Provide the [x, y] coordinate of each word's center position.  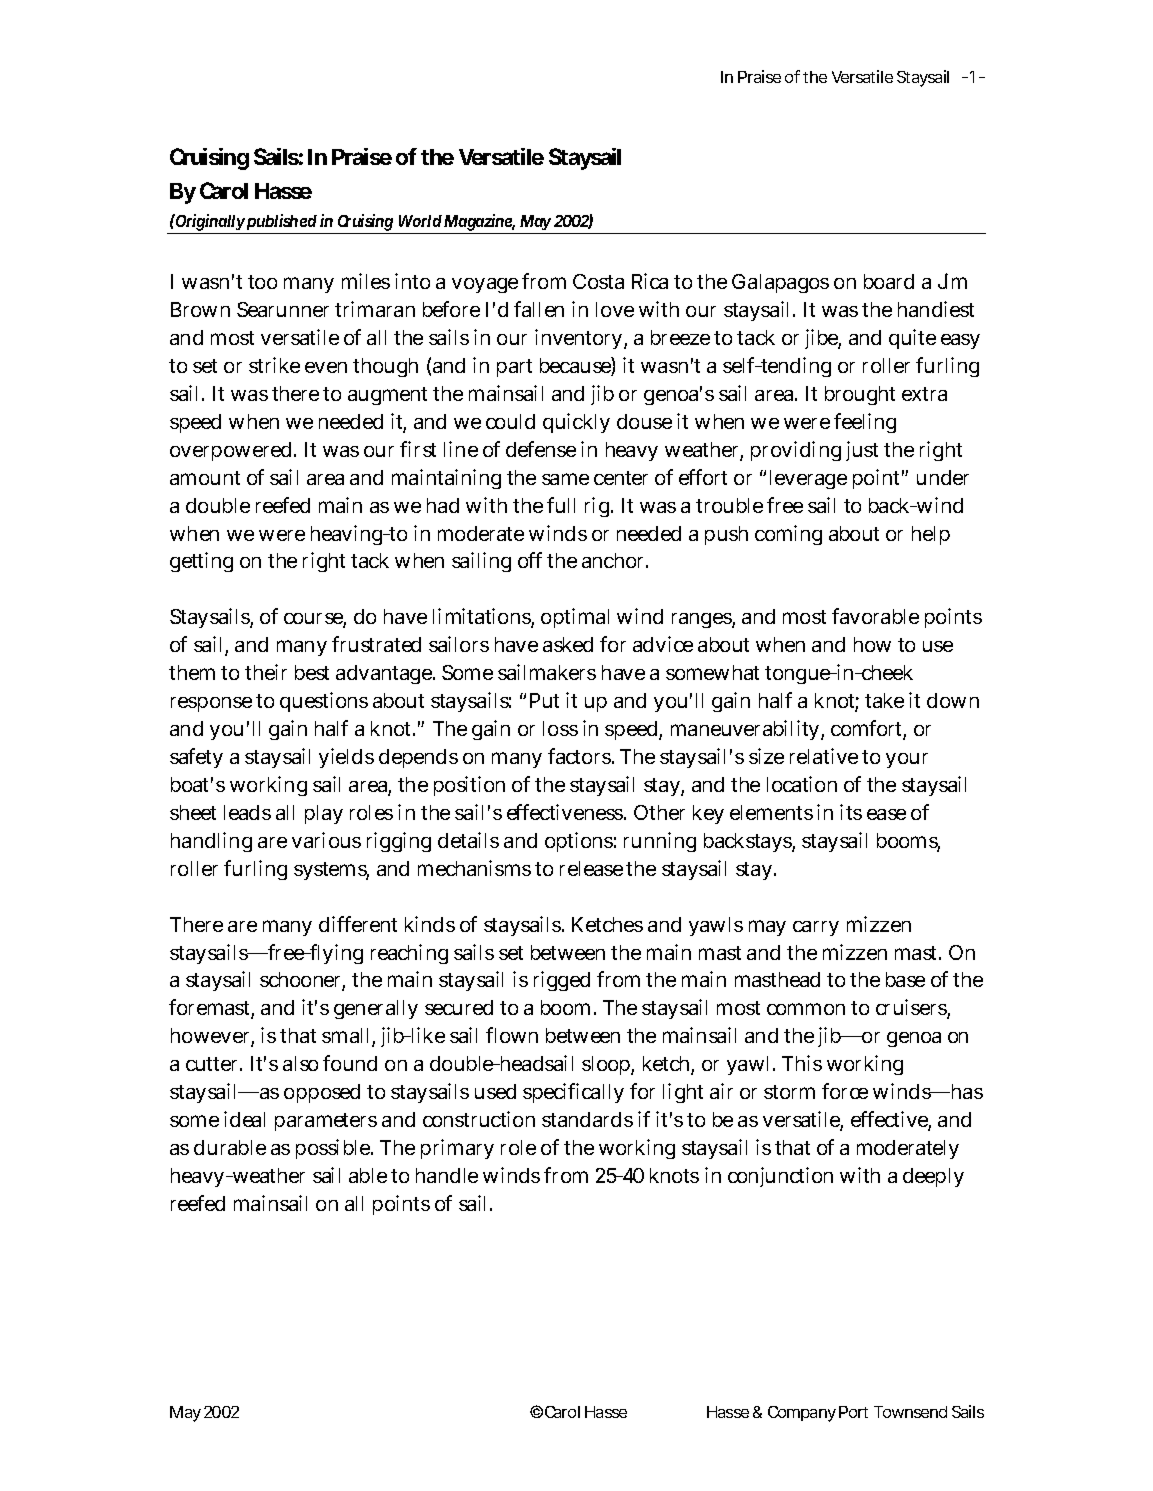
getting [201, 562]
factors [580, 756]
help [931, 535]
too [262, 282]
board [889, 281]
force [845, 1091]
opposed [322, 1093]
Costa [598, 281]
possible [334, 1149]
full [561, 505]
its [851, 812]
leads [247, 812]
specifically [573, 1093]
